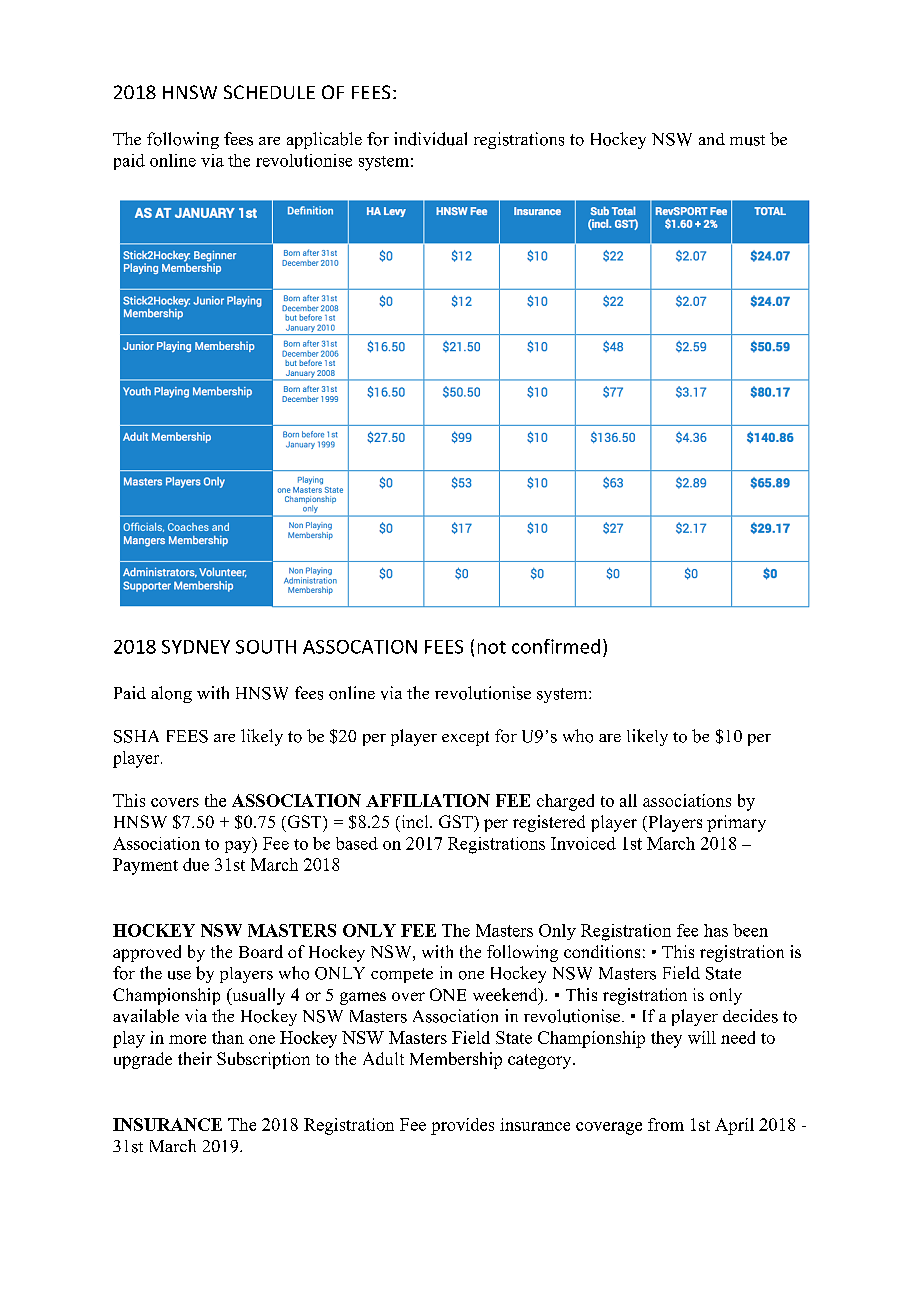 Image resolution: width=924 pixels, height=1308 pixels. Describe the element at coordinates (195, 1058) in the page. I see `their` at that location.
